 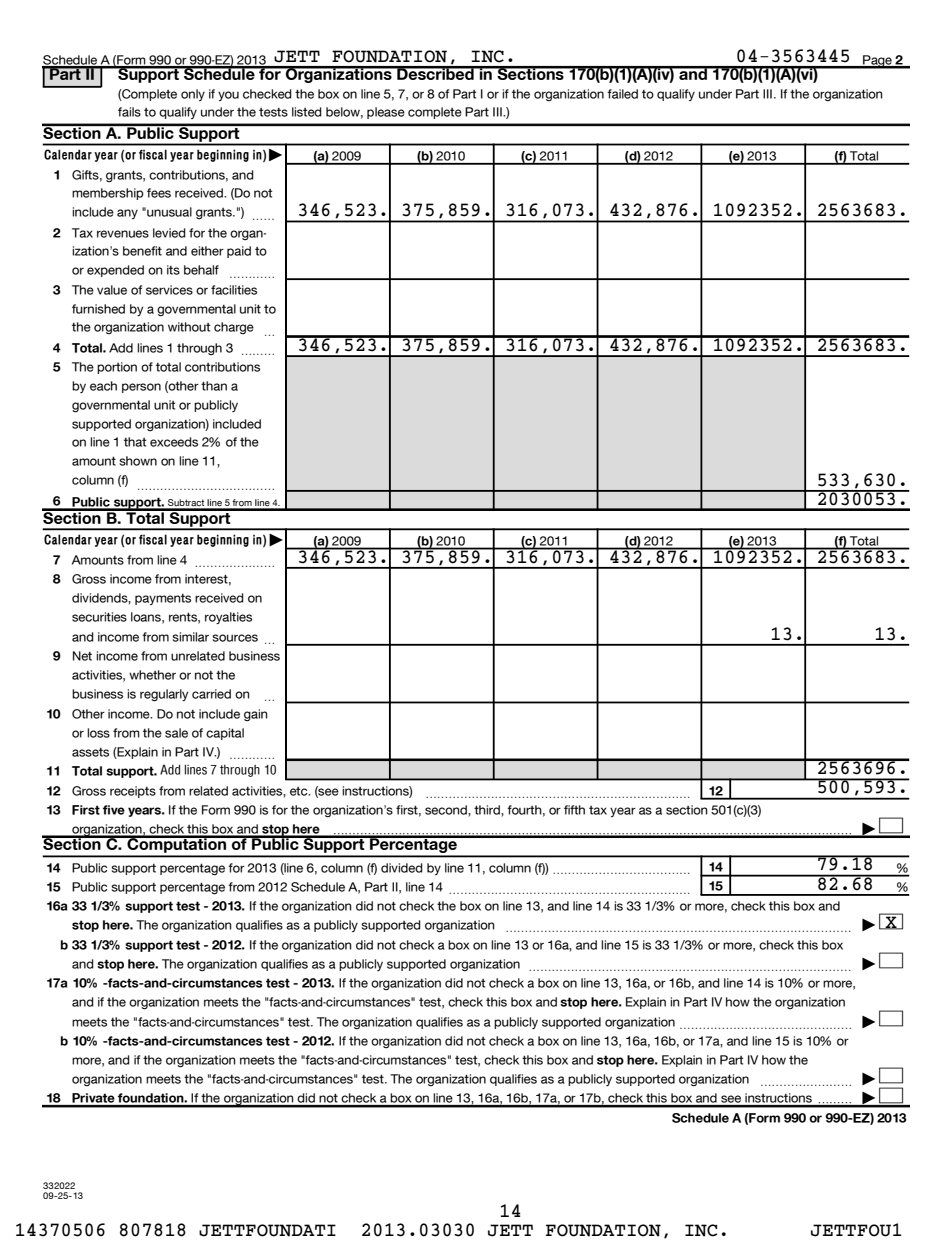 What do you see at coordinates (402, 868) in the document?
I see `divided` at bounding box center [402, 868].
